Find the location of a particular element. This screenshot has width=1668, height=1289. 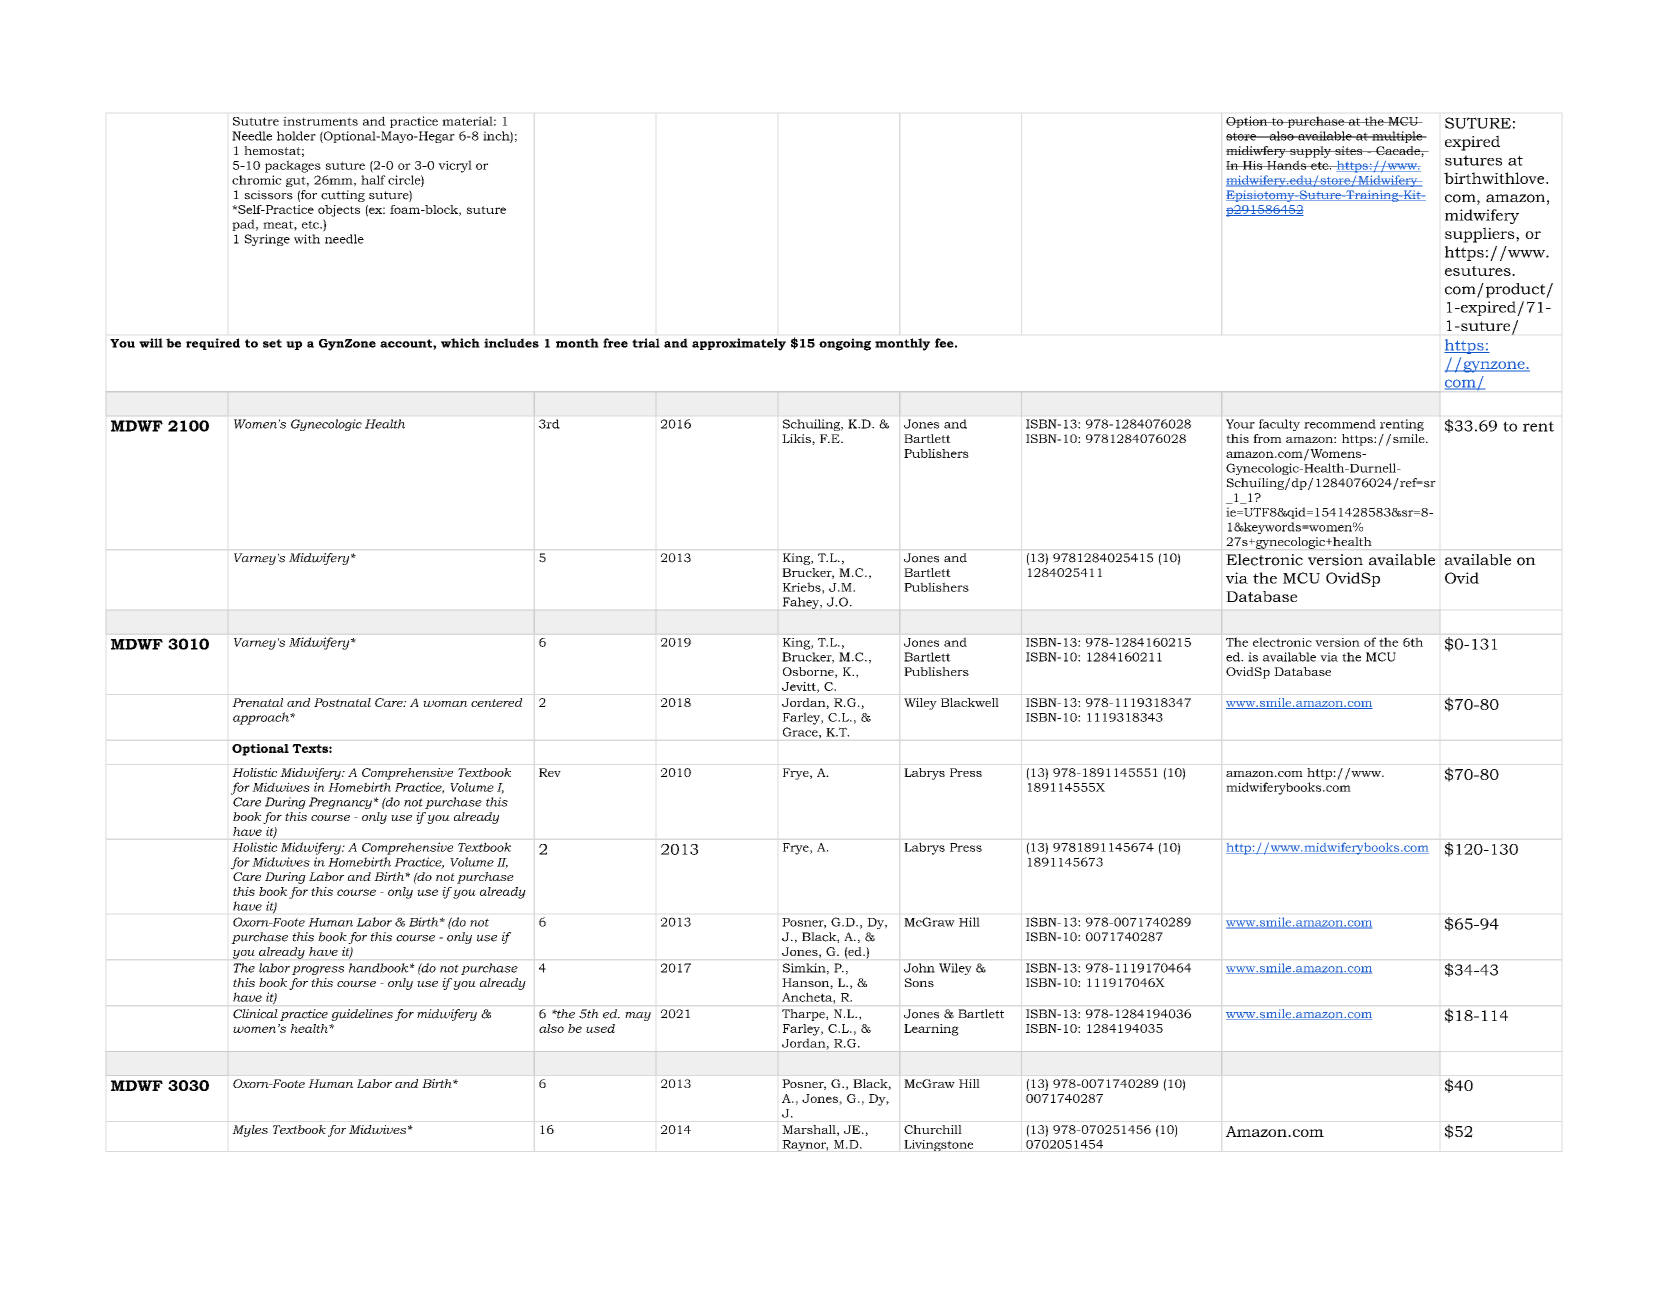

Livingstone is located at coordinates (938, 1145).
